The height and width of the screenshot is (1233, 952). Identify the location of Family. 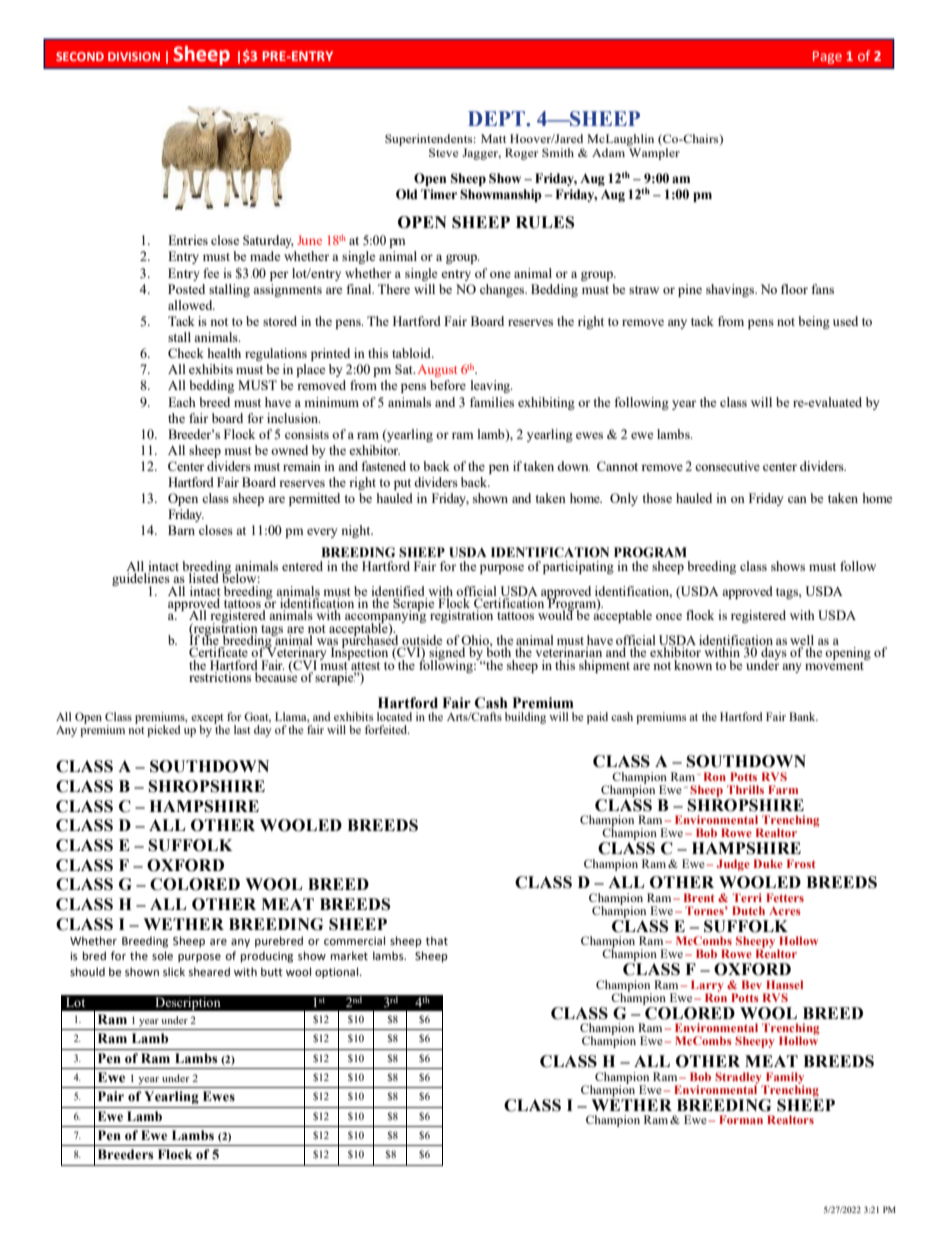
(783, 1079).
